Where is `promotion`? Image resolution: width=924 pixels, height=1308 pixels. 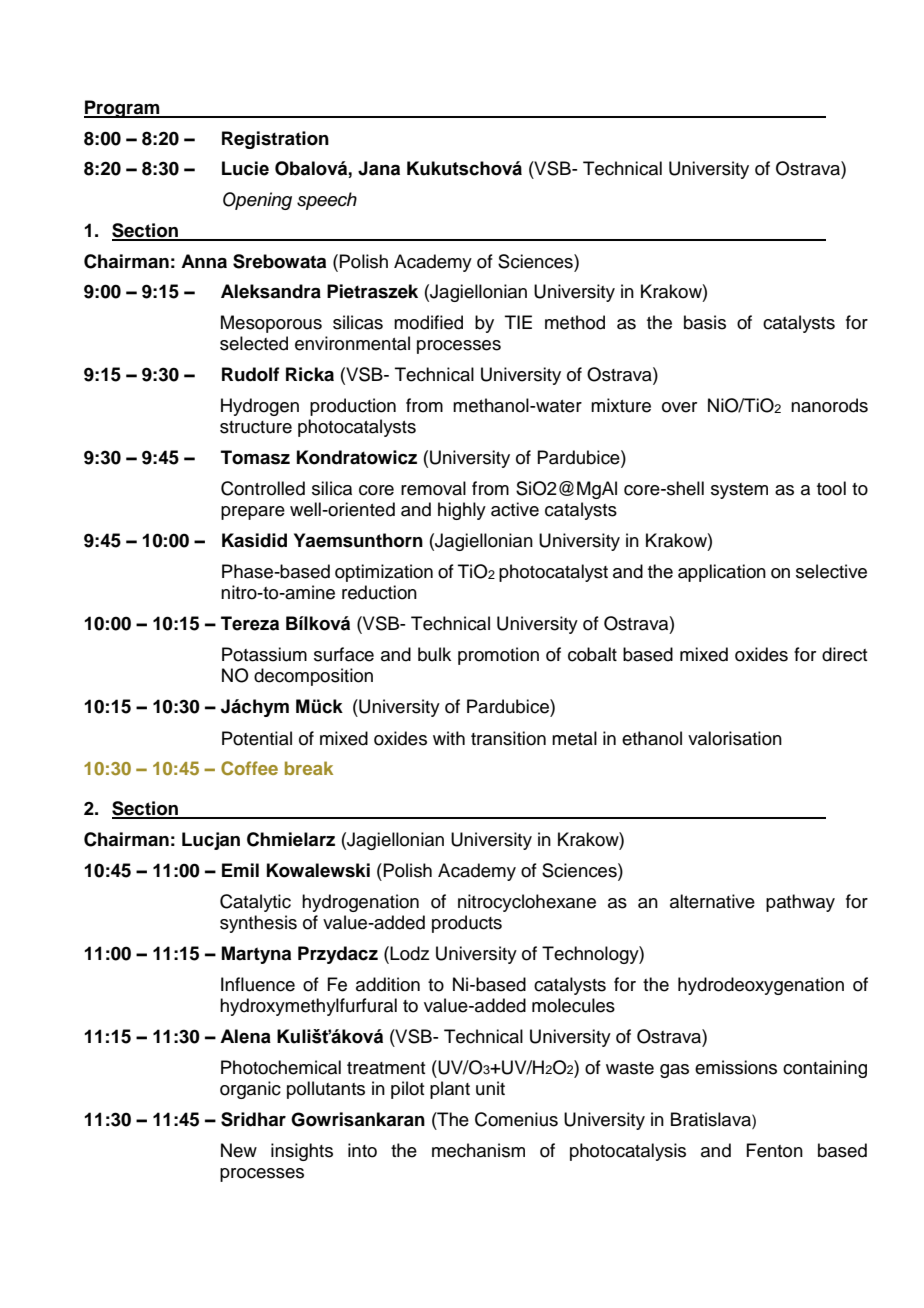 promotion is located at coordinates (498, 656).
